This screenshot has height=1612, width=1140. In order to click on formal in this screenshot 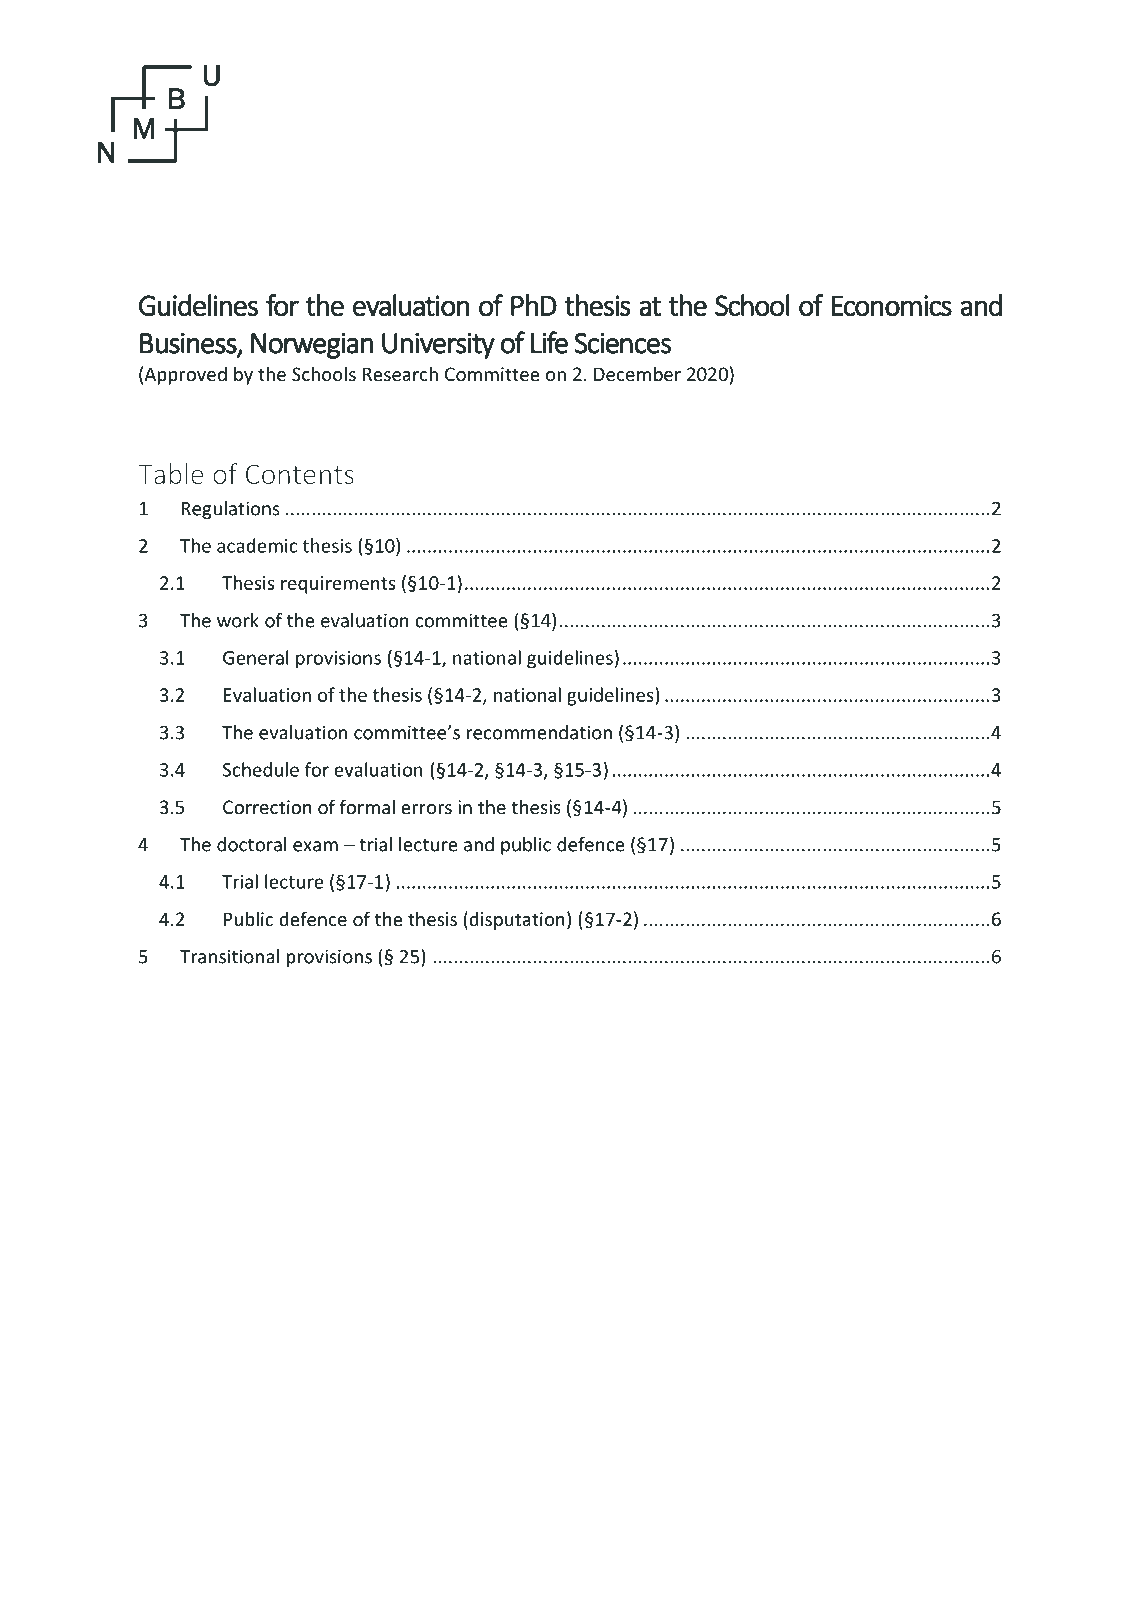, I will do `click(367, 806)`.
